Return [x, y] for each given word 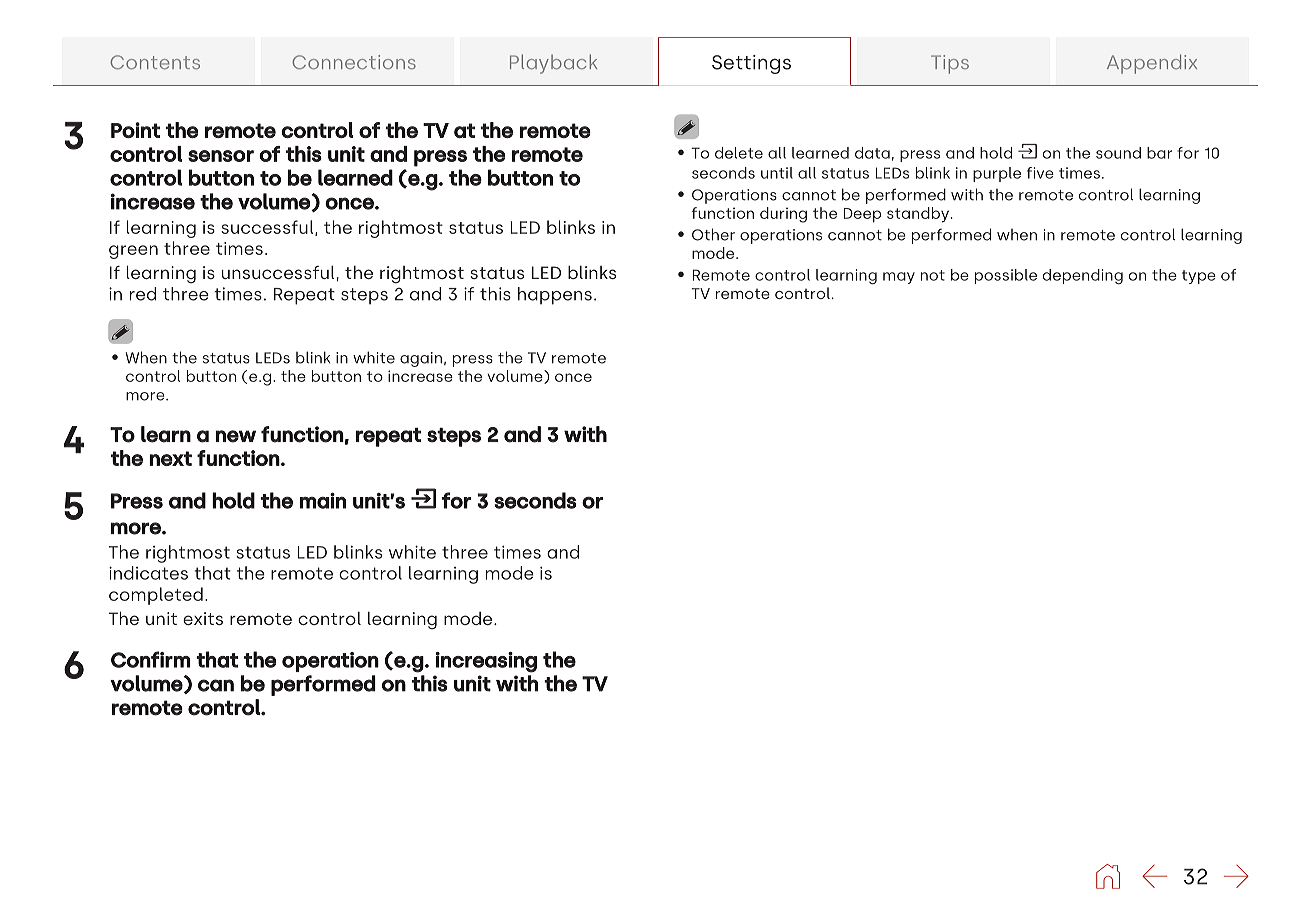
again [421, 359]
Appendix [1152, 64]
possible [1006, 276]
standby [918, 215]
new [236, 436]
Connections [354, 62]
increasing [486, 662]
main [323, 501]
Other [713, 234]
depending [1083, 276]
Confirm [151, 659]
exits [203, 618]
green [133, 252]
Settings [751, 64]
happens [555, 296]
